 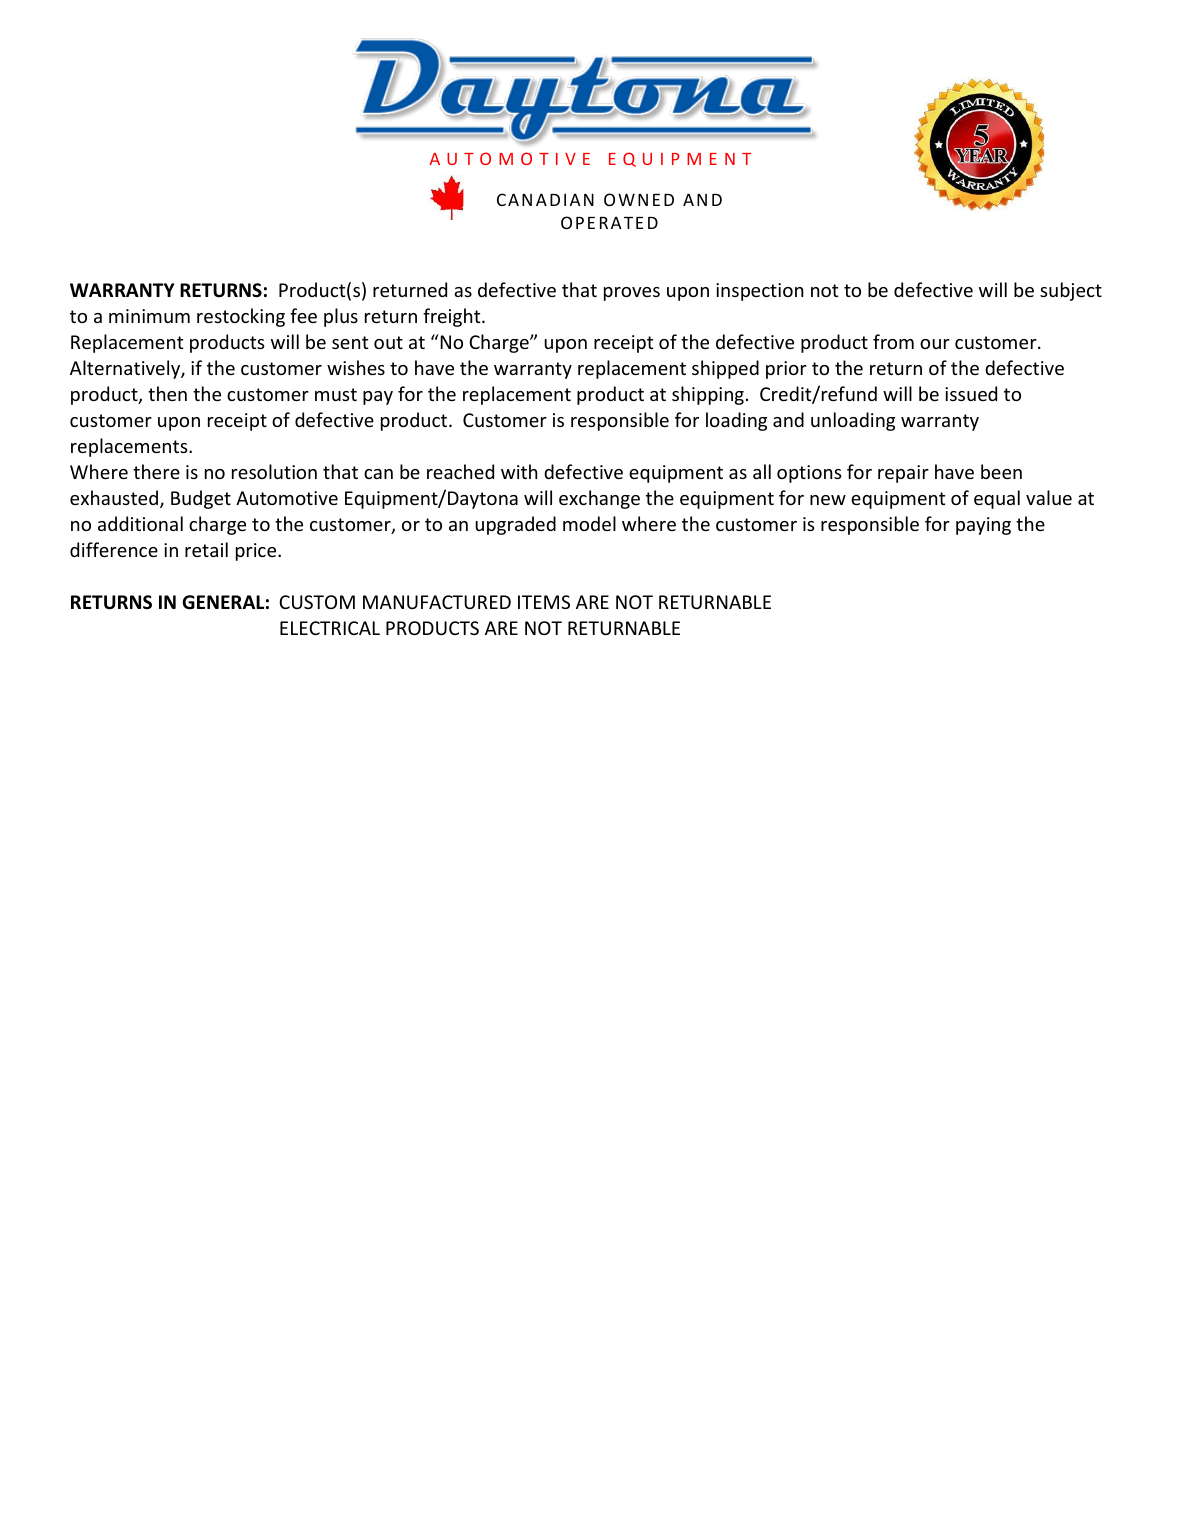 I want to click on our, so click(x=935, y=344).
